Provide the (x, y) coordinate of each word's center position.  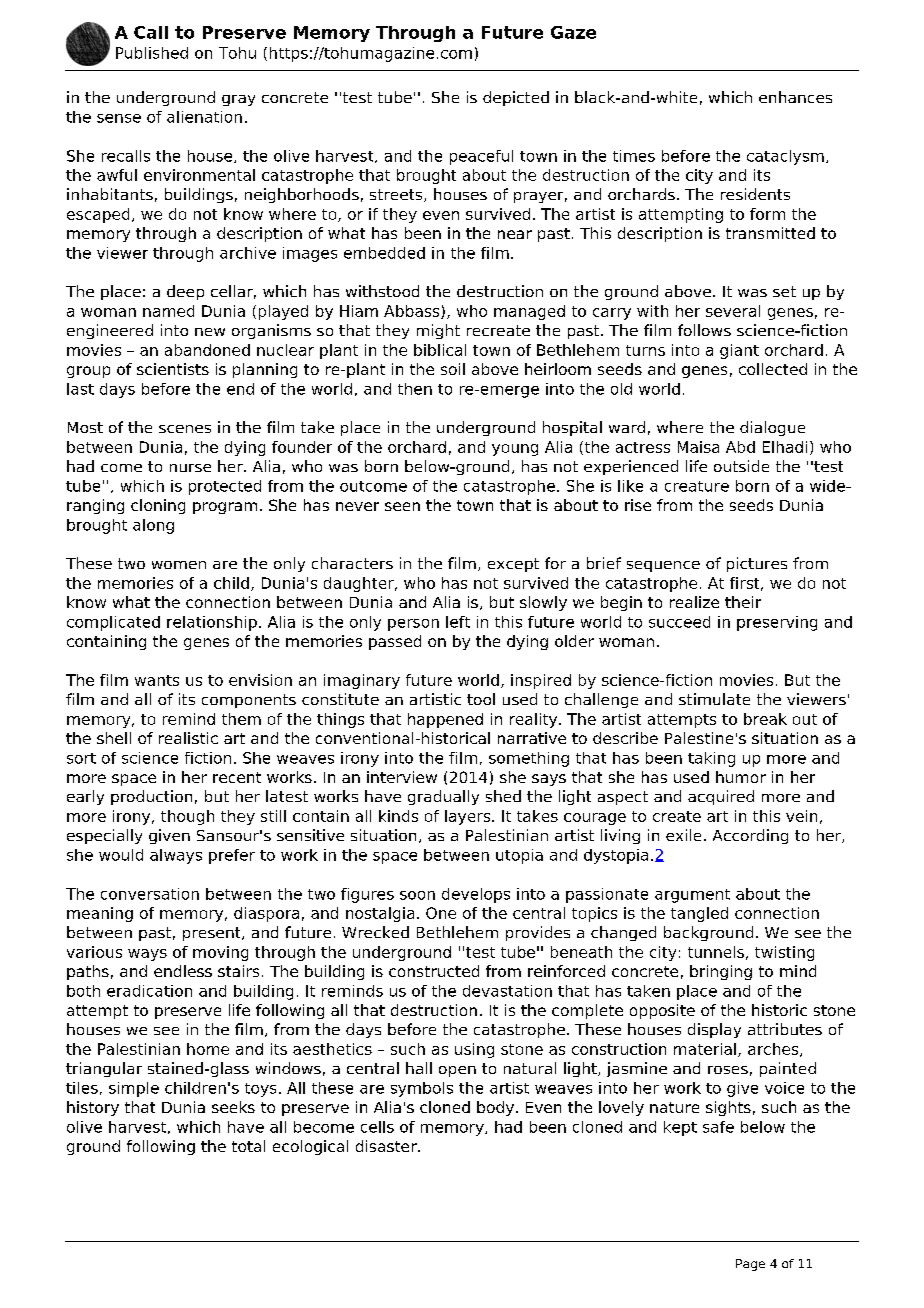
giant (739, 351)
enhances (795, 97)
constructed (434, 971)
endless (183, 971)
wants (157, 680)
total (248, 1146)
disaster (387, 1146)
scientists (173, 369)
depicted (516, 98)
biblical (440, 350)
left (458, 622)
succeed (679, 622)
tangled (699, 914)
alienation (204, 117)
